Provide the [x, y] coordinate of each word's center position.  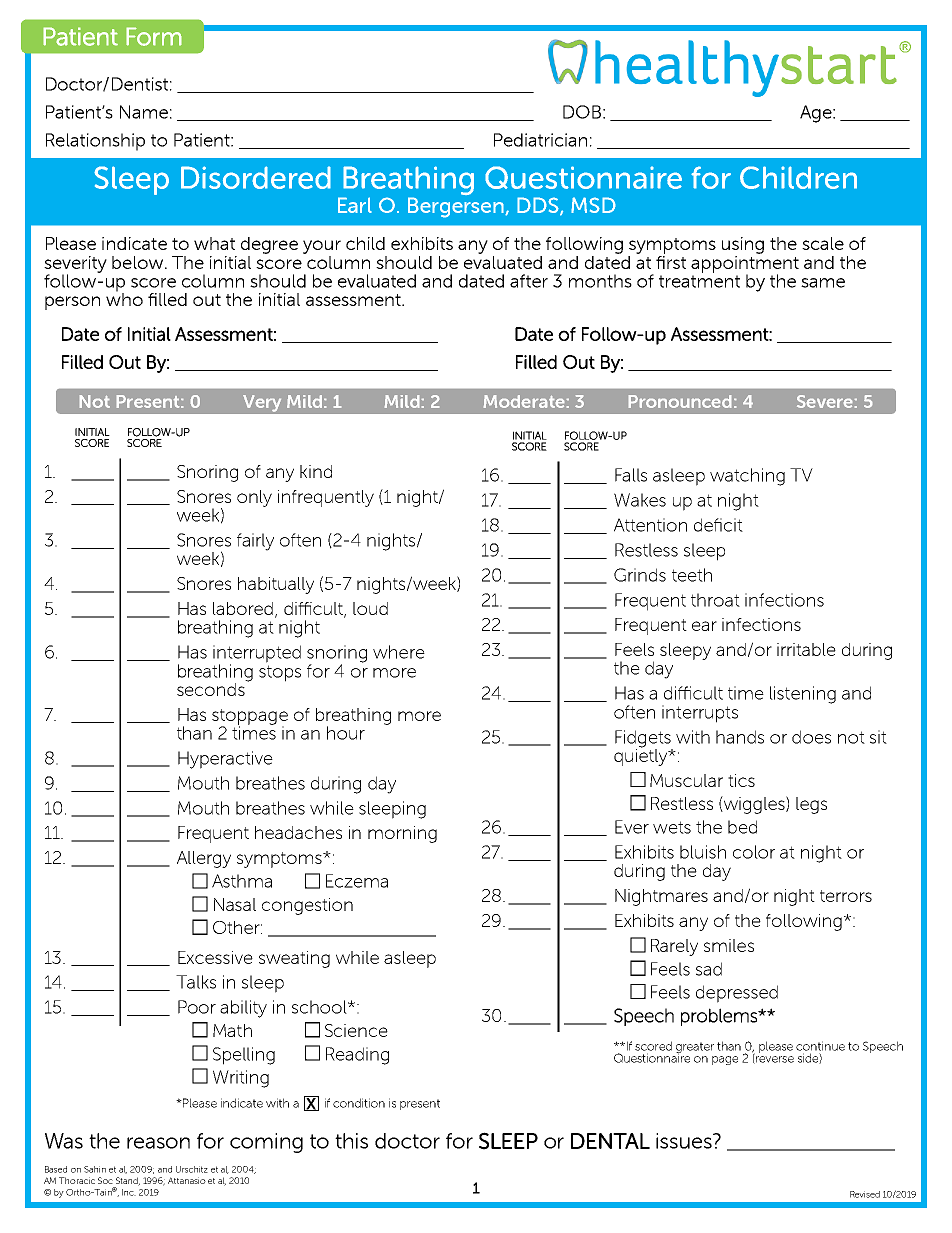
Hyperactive [225, 760]
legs [811, 805]
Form [154, 36]
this [351, 1141]
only [254, 498]
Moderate [524, 401]
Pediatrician [540, 140]
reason [158, 1143]
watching [747, 477]
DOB [582, 112]
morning [402, 834]
